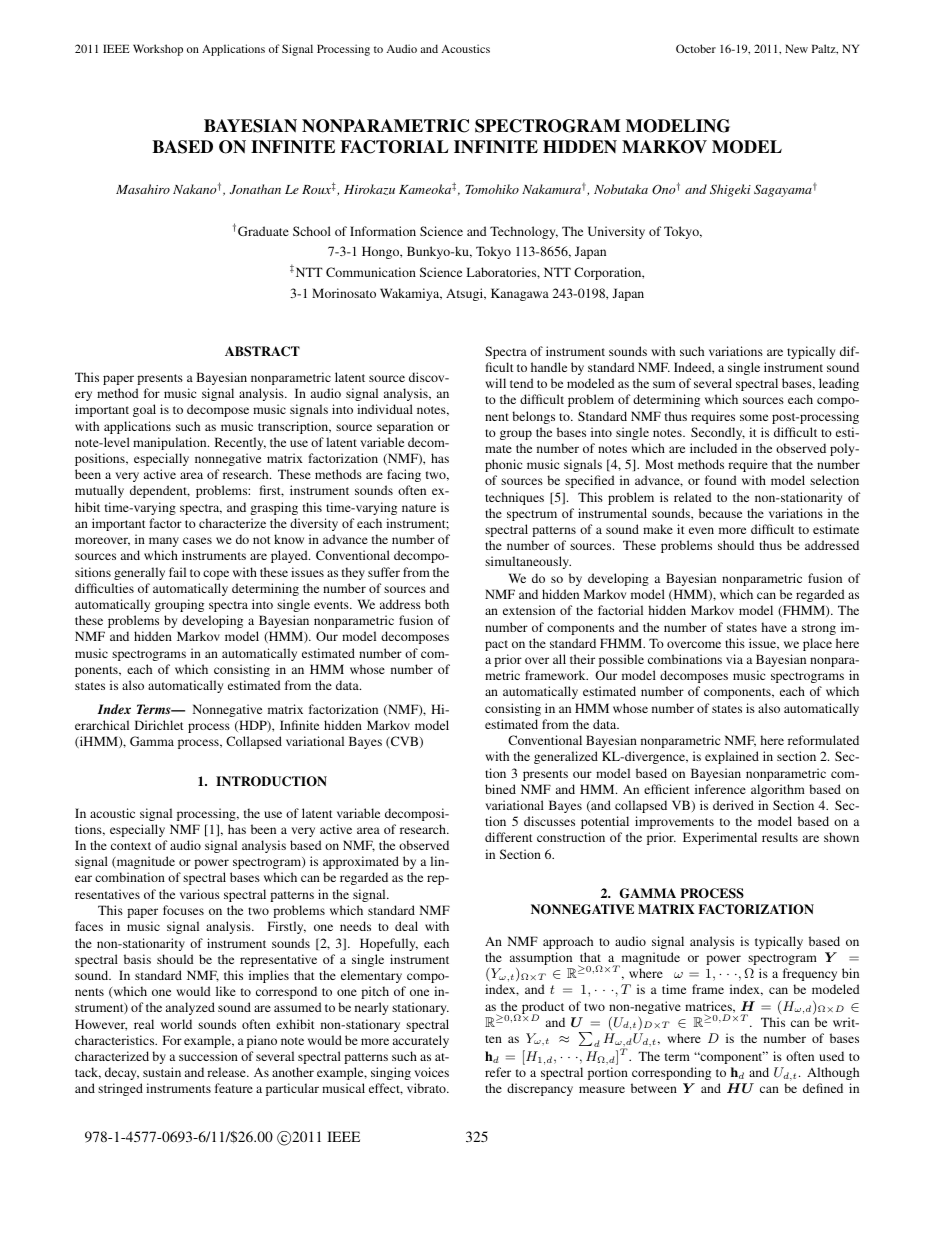  What do you see at coordinates (158, 50) in the screenshot?
I see `Workshop` at bounding box center [158, 50].
